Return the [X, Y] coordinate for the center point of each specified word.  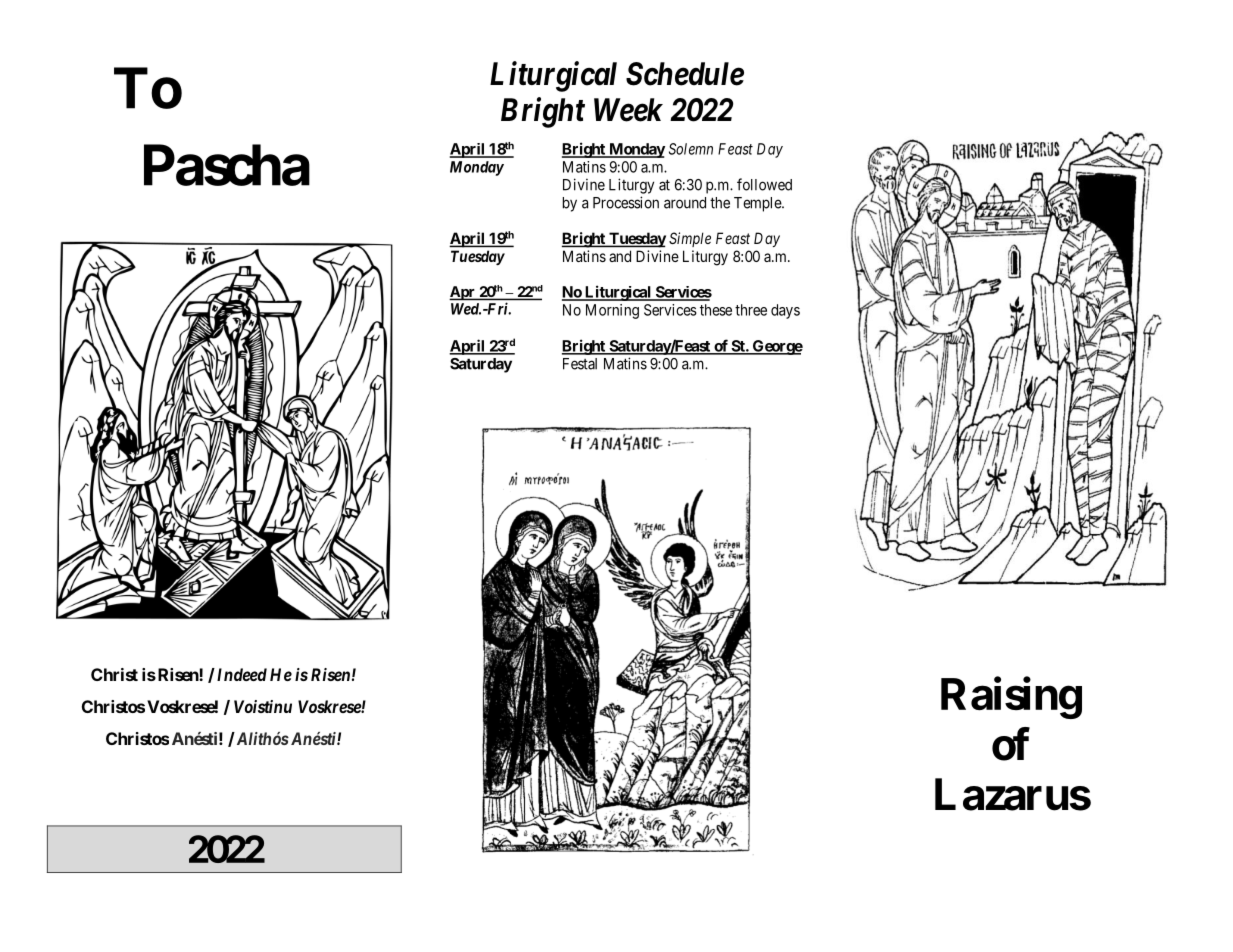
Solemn [691, 149]
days [785, 311]
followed [764, 184]
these [716, 310]
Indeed [240, 674]
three [751, 310]
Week [628, 110]
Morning [612, 311]
